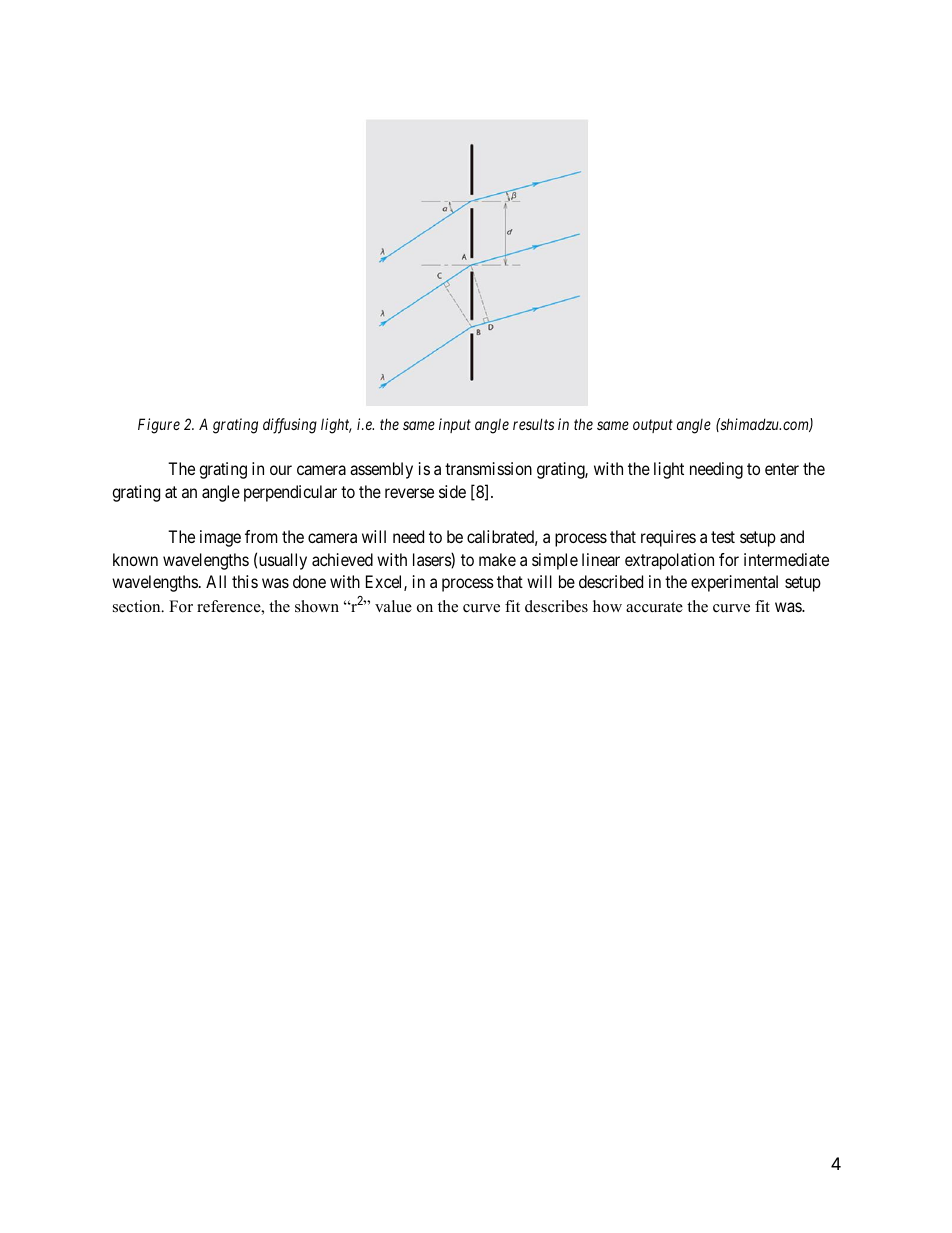 The width and height of the screenshot is (952, 1233). What do you see at coordinates (138, 606) in the screenshot?
I see `section` at bounding box center [138, 606].
